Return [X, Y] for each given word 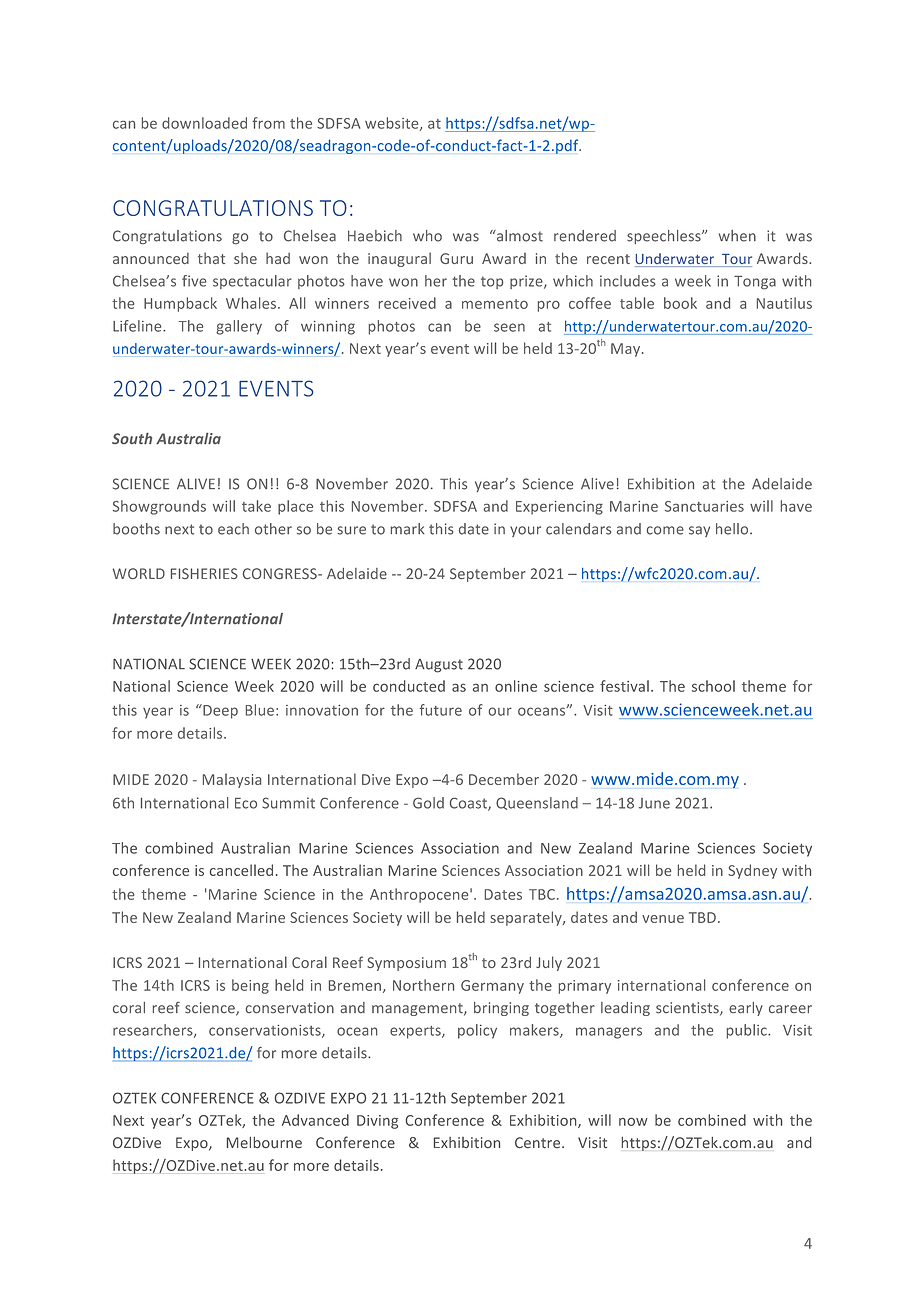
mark [407, 529]
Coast [469, 804]
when [737, 236]
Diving [377, 1122]
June [654, 803]
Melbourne [264, 1143]
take [256, 506]
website [393, 124]
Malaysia [232, 780]
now [633, 1121]
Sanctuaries [704, 506]
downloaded [204, 123]
